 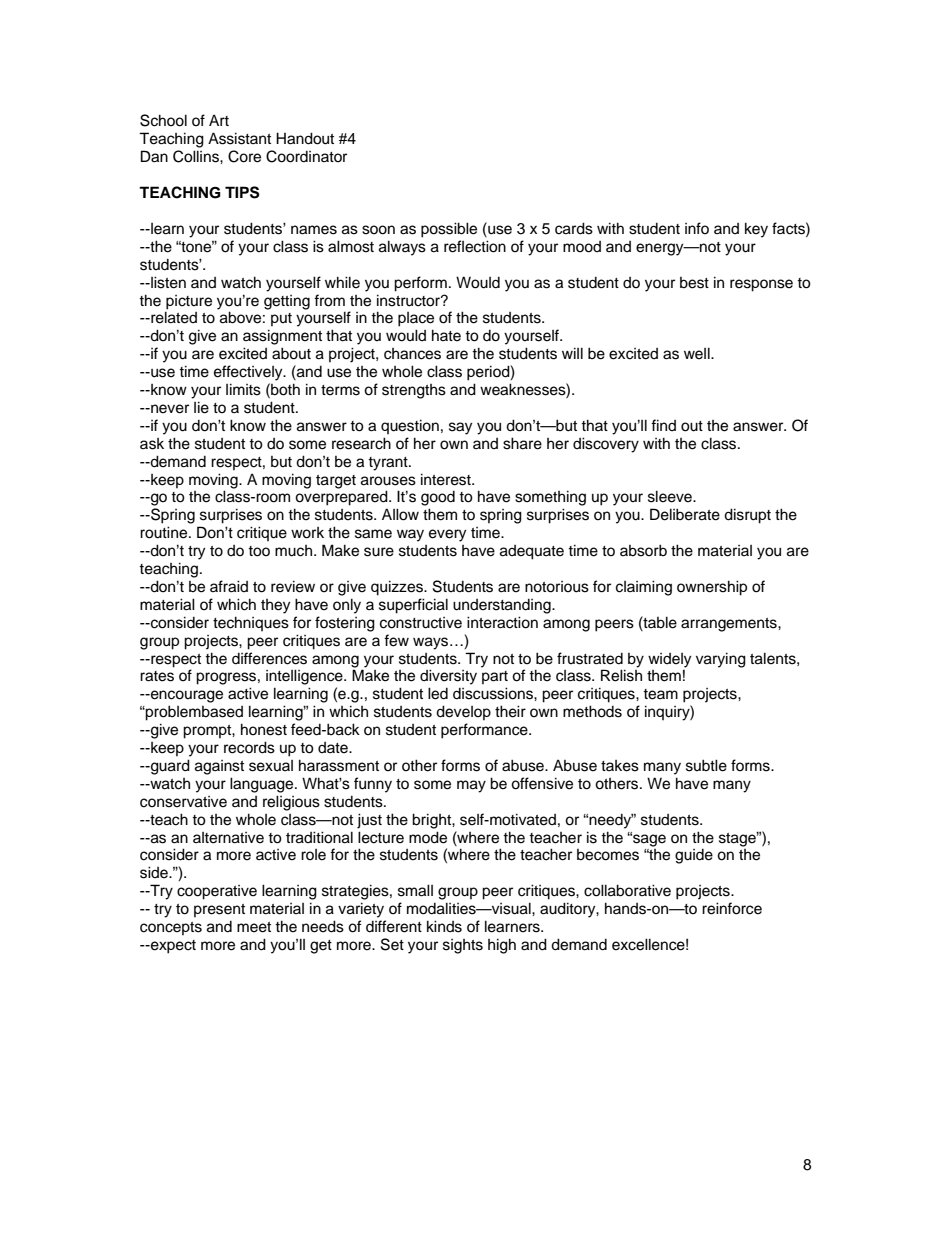 What do you see at coordinates (239, 138) in the page?
I see `Assistant` at bounding box center [239, 138].
